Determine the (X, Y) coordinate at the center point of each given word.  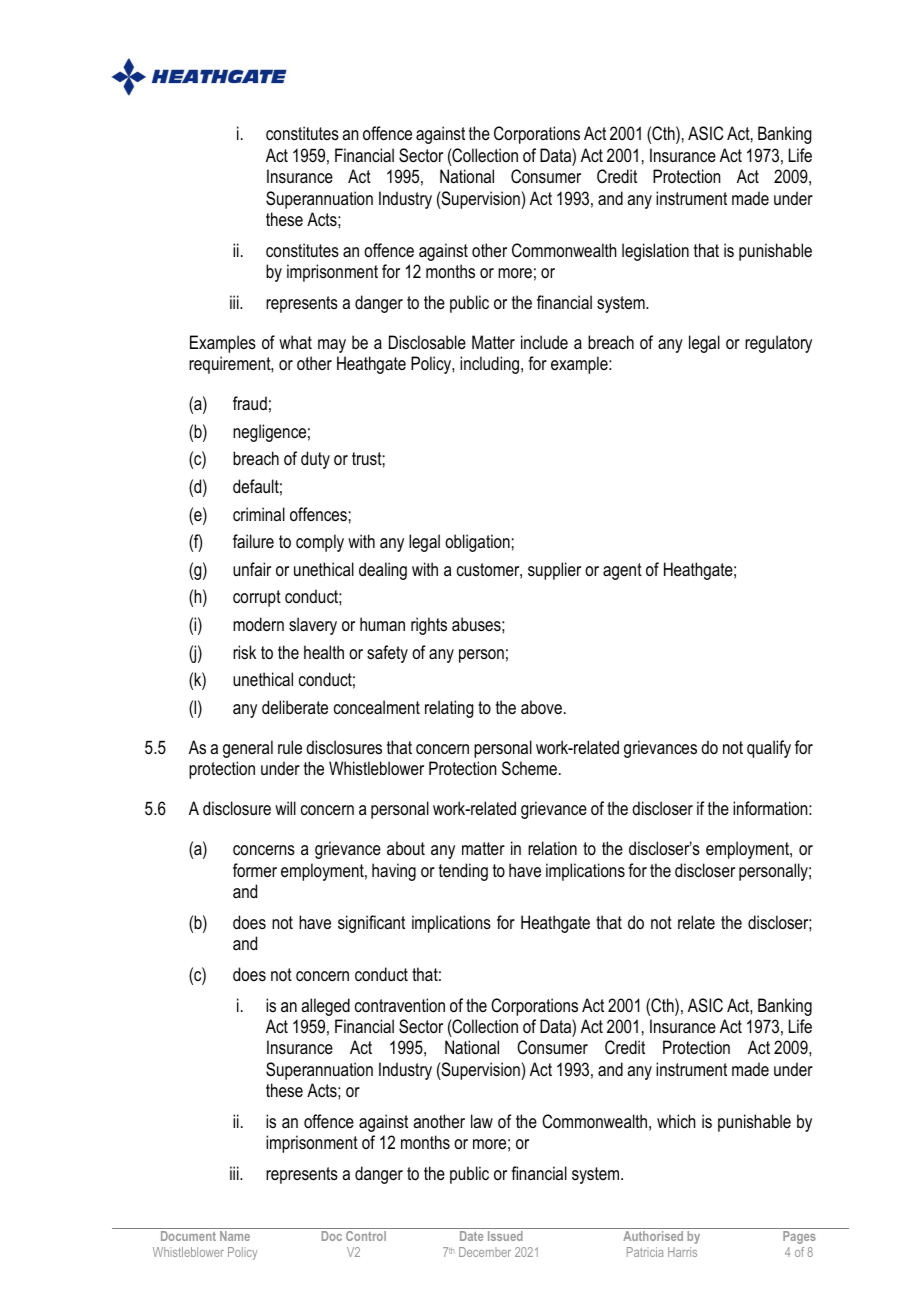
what (295, 342)
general (248, 749)
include (544, 342)
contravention (400, 1005)
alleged (325, 1007)
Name (235, 1236)
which (676, 1121)
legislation (655, 252)
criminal (259, 514)
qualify (769, 749)
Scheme (529, 768)
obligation (477, 543)
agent (622, 571)
